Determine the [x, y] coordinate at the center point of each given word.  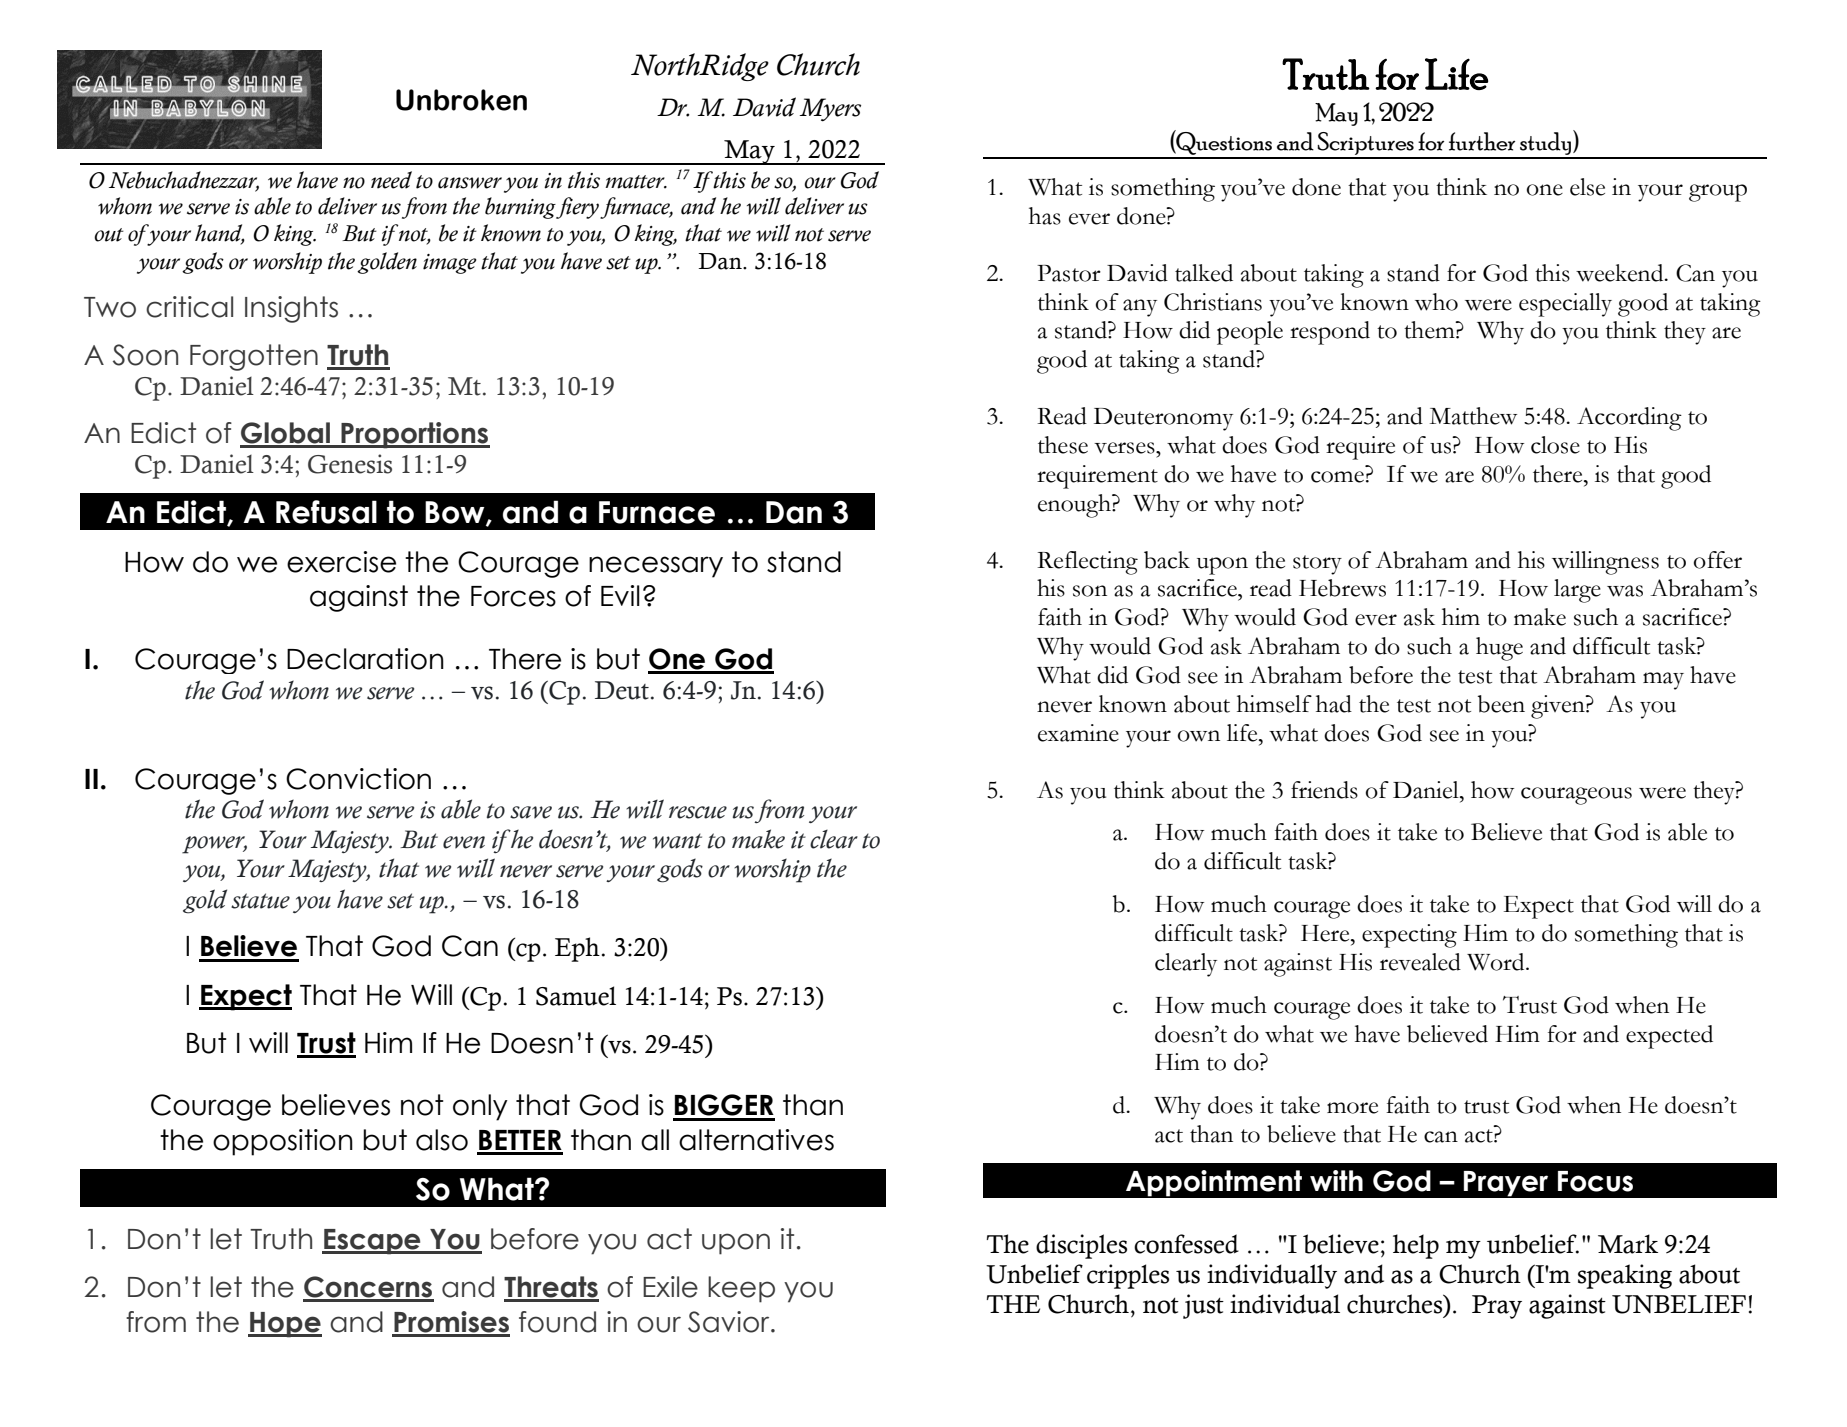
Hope [285, 1325]
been [1501, 704]
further [1482, 141]
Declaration [365, 659]
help [1416, 1246]
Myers [830, 110]
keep [741, 1289]
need [391, 180]
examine [1078, 733]
